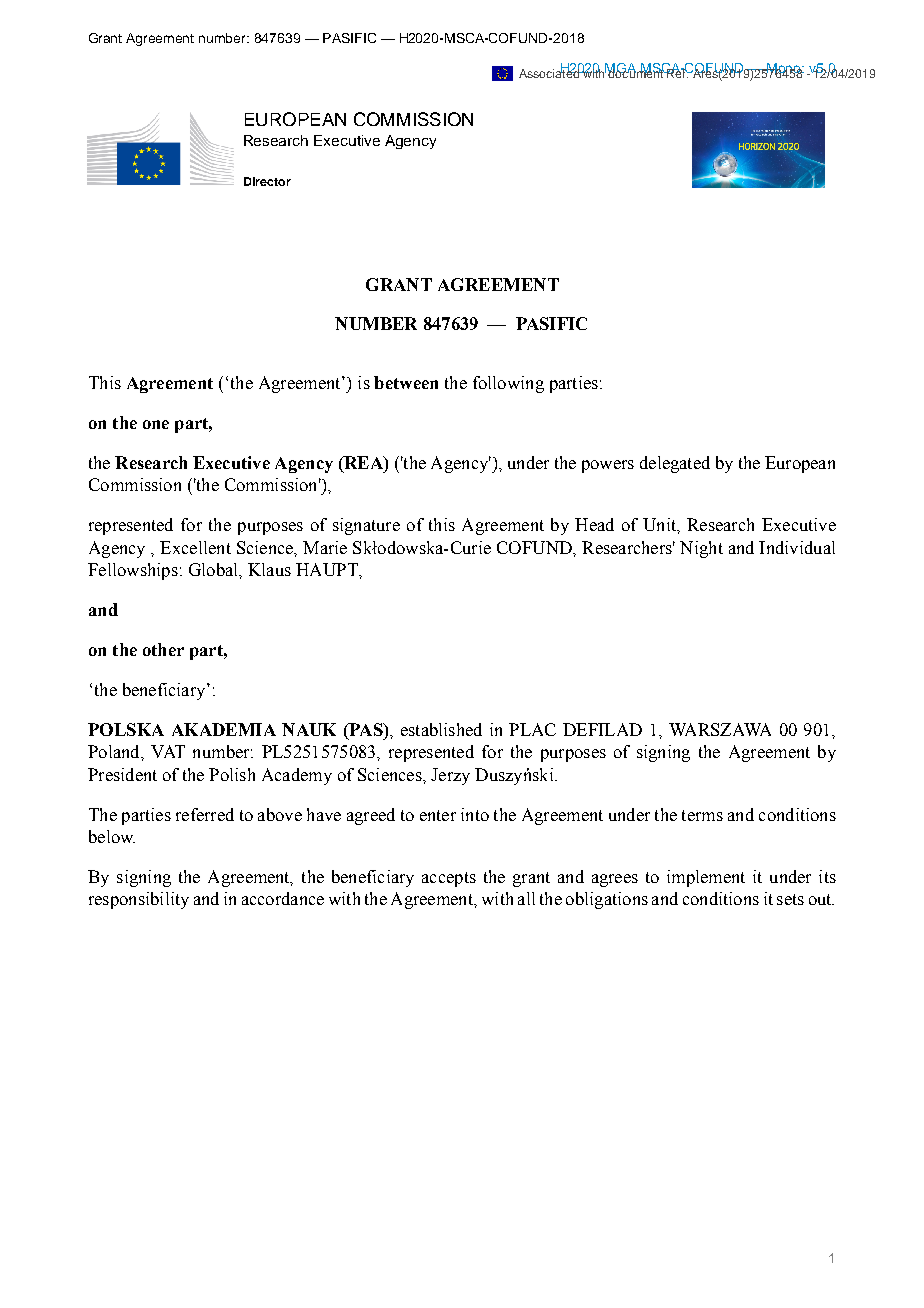 This screenshot has width=924, height=1308. I want to click on responsibility, so click(139, 900).
